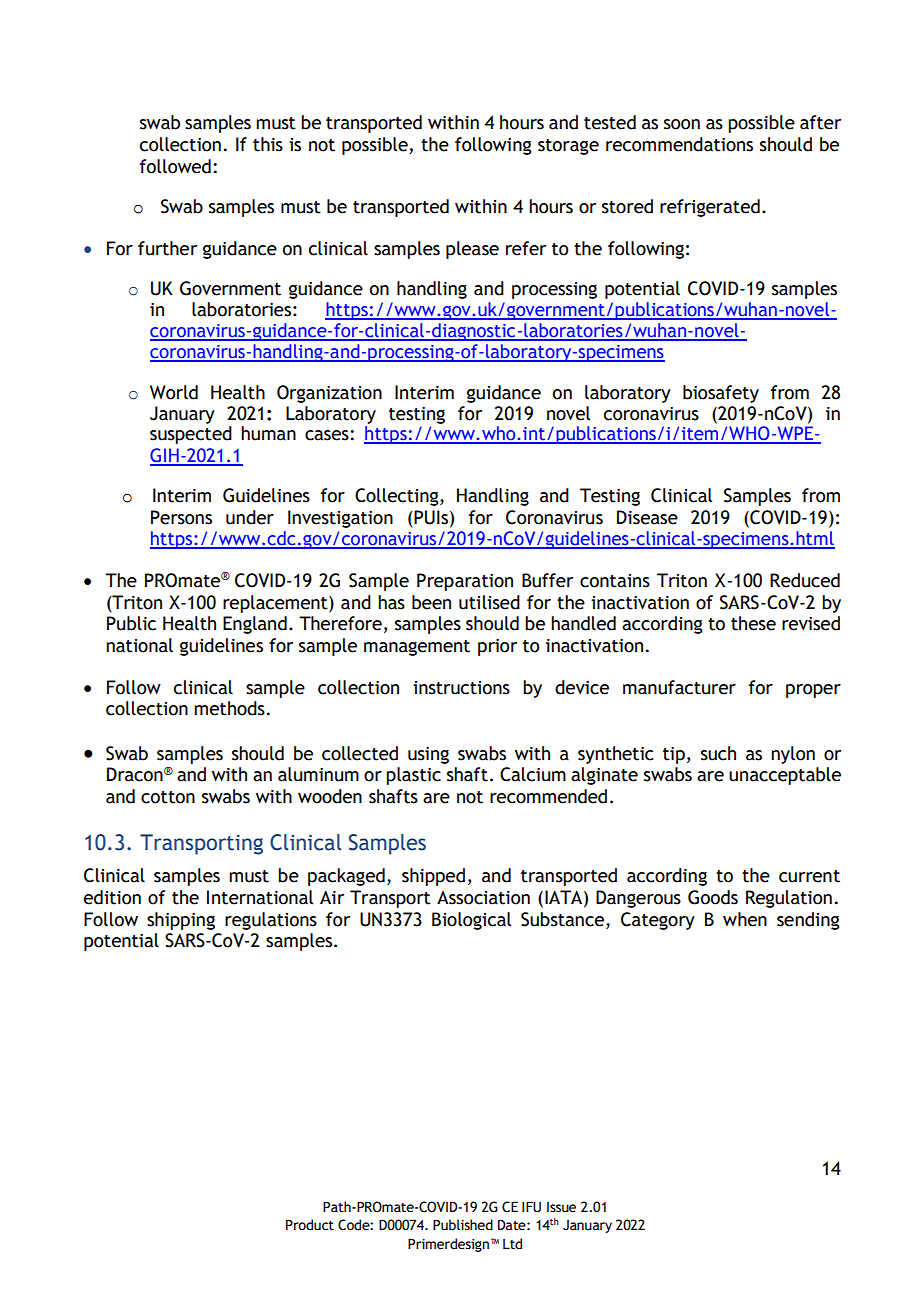 The height and width of the image is (1308, 924). Describe the element at coordinates (461, 688) in the image. I see `instructions` at that location.
